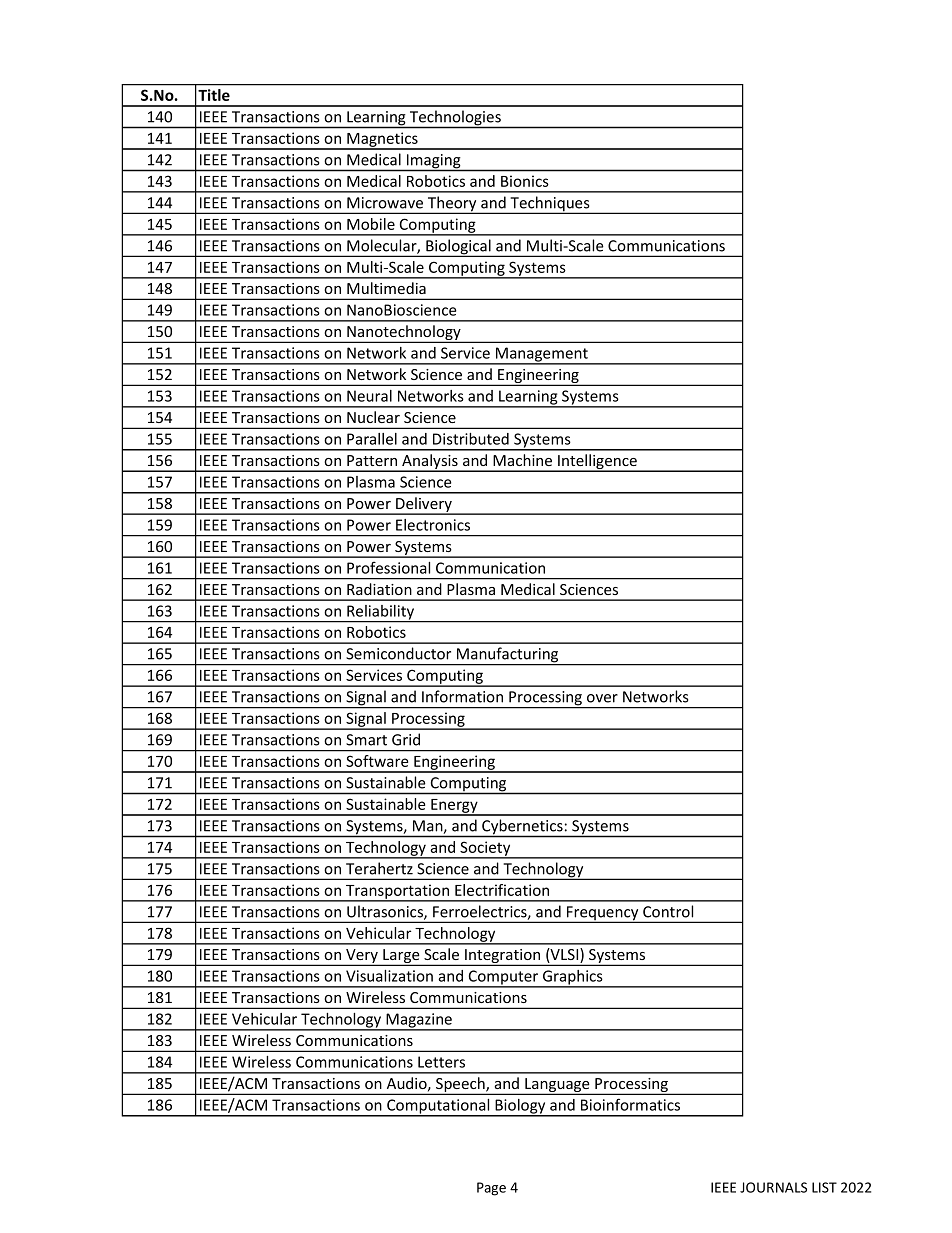  What do you see at coordinates (434, 162) in the image?
I see `Imaging` at bounding box center [434, 162].
